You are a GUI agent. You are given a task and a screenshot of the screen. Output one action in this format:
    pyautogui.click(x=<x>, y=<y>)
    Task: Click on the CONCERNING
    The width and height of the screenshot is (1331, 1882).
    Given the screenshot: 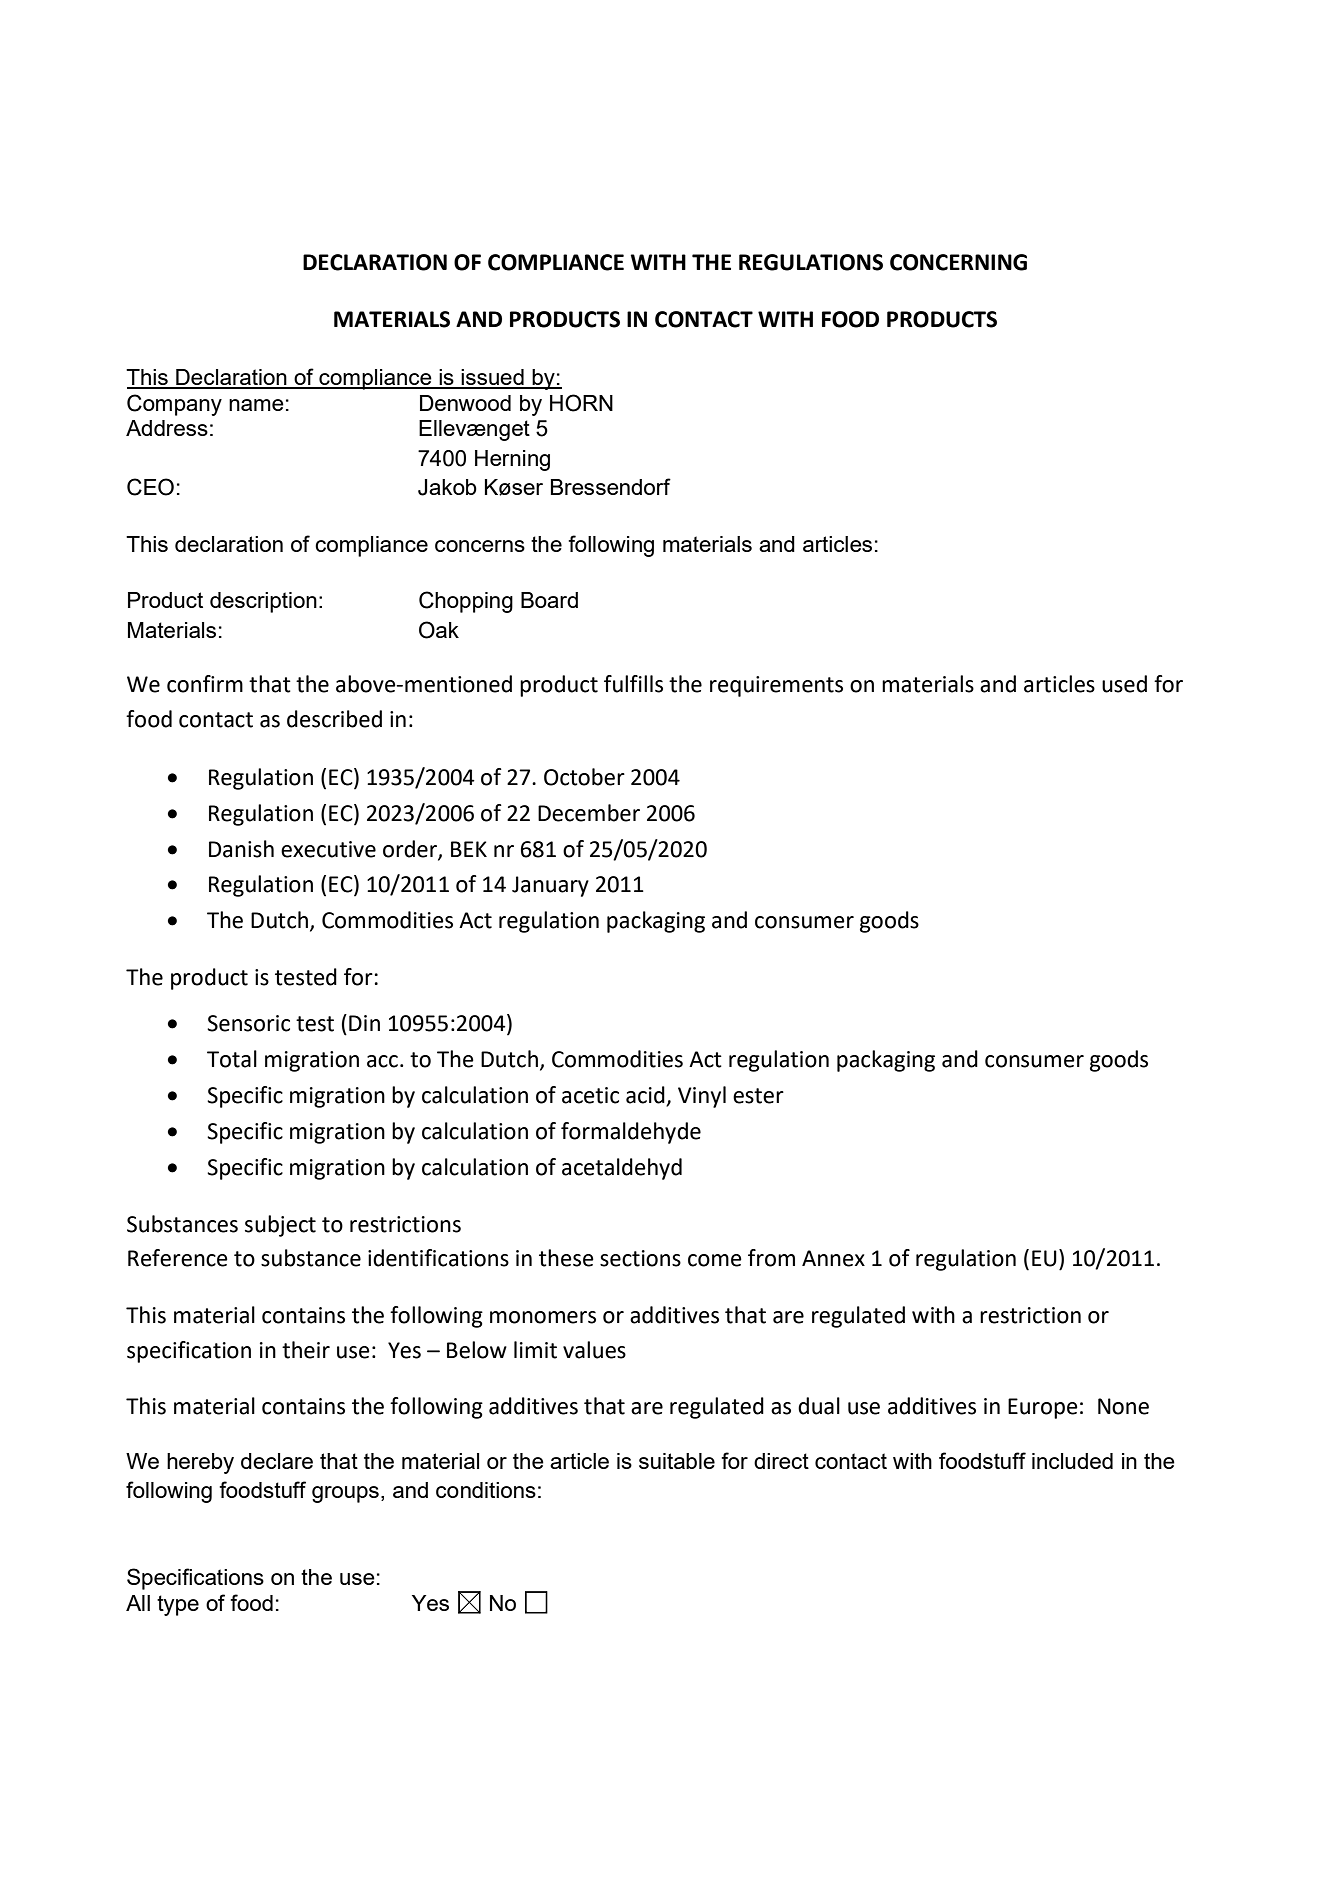 What is the action you would take?
    pyautogui.click(x=958, y=262)
